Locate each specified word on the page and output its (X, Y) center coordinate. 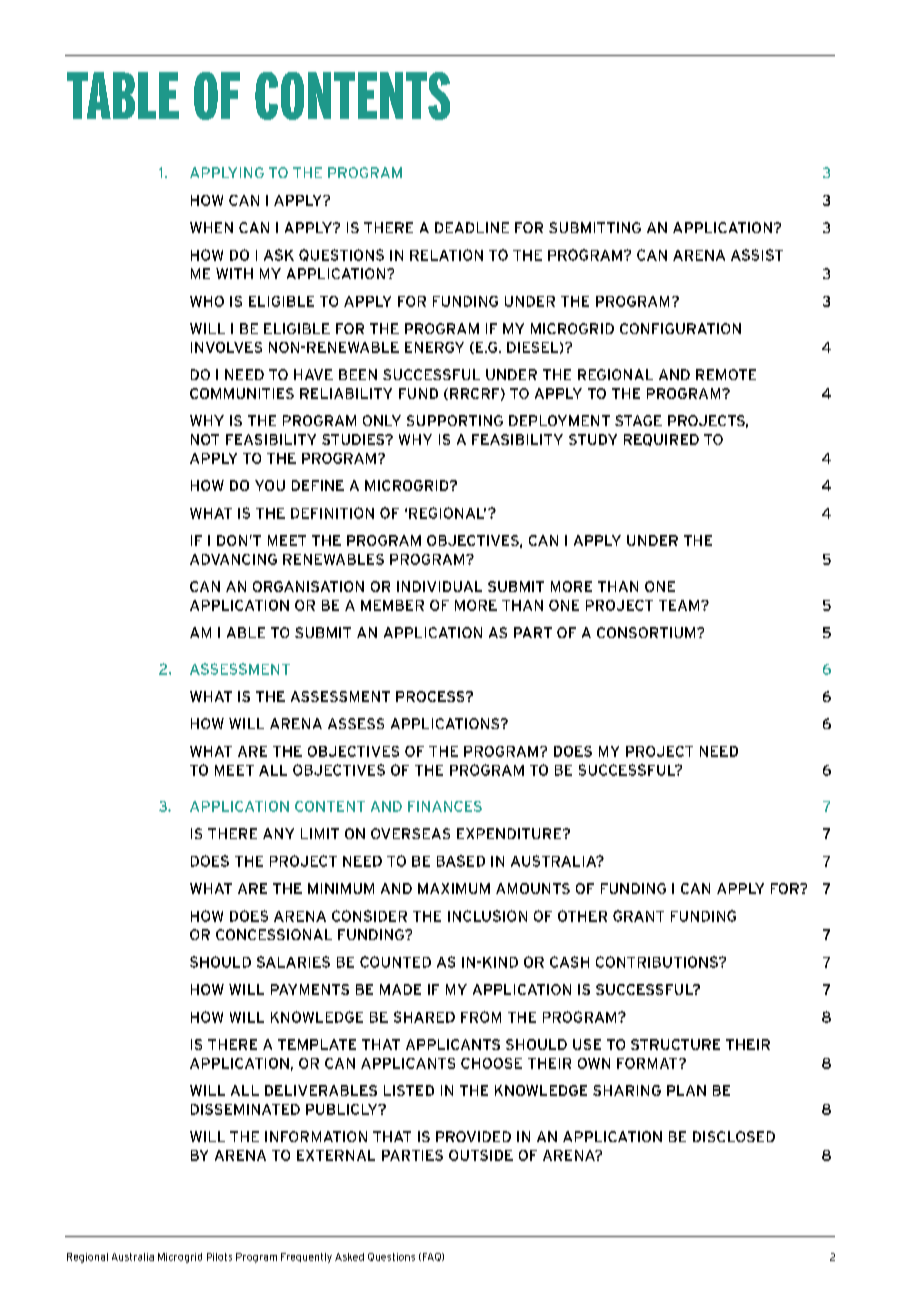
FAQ (431, 1257)
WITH (234, 273)
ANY (278, 833)
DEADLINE (472, 227)
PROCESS (431, 696)
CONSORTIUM (647, 632)
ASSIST (757, 255)
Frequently (306, 1258)
